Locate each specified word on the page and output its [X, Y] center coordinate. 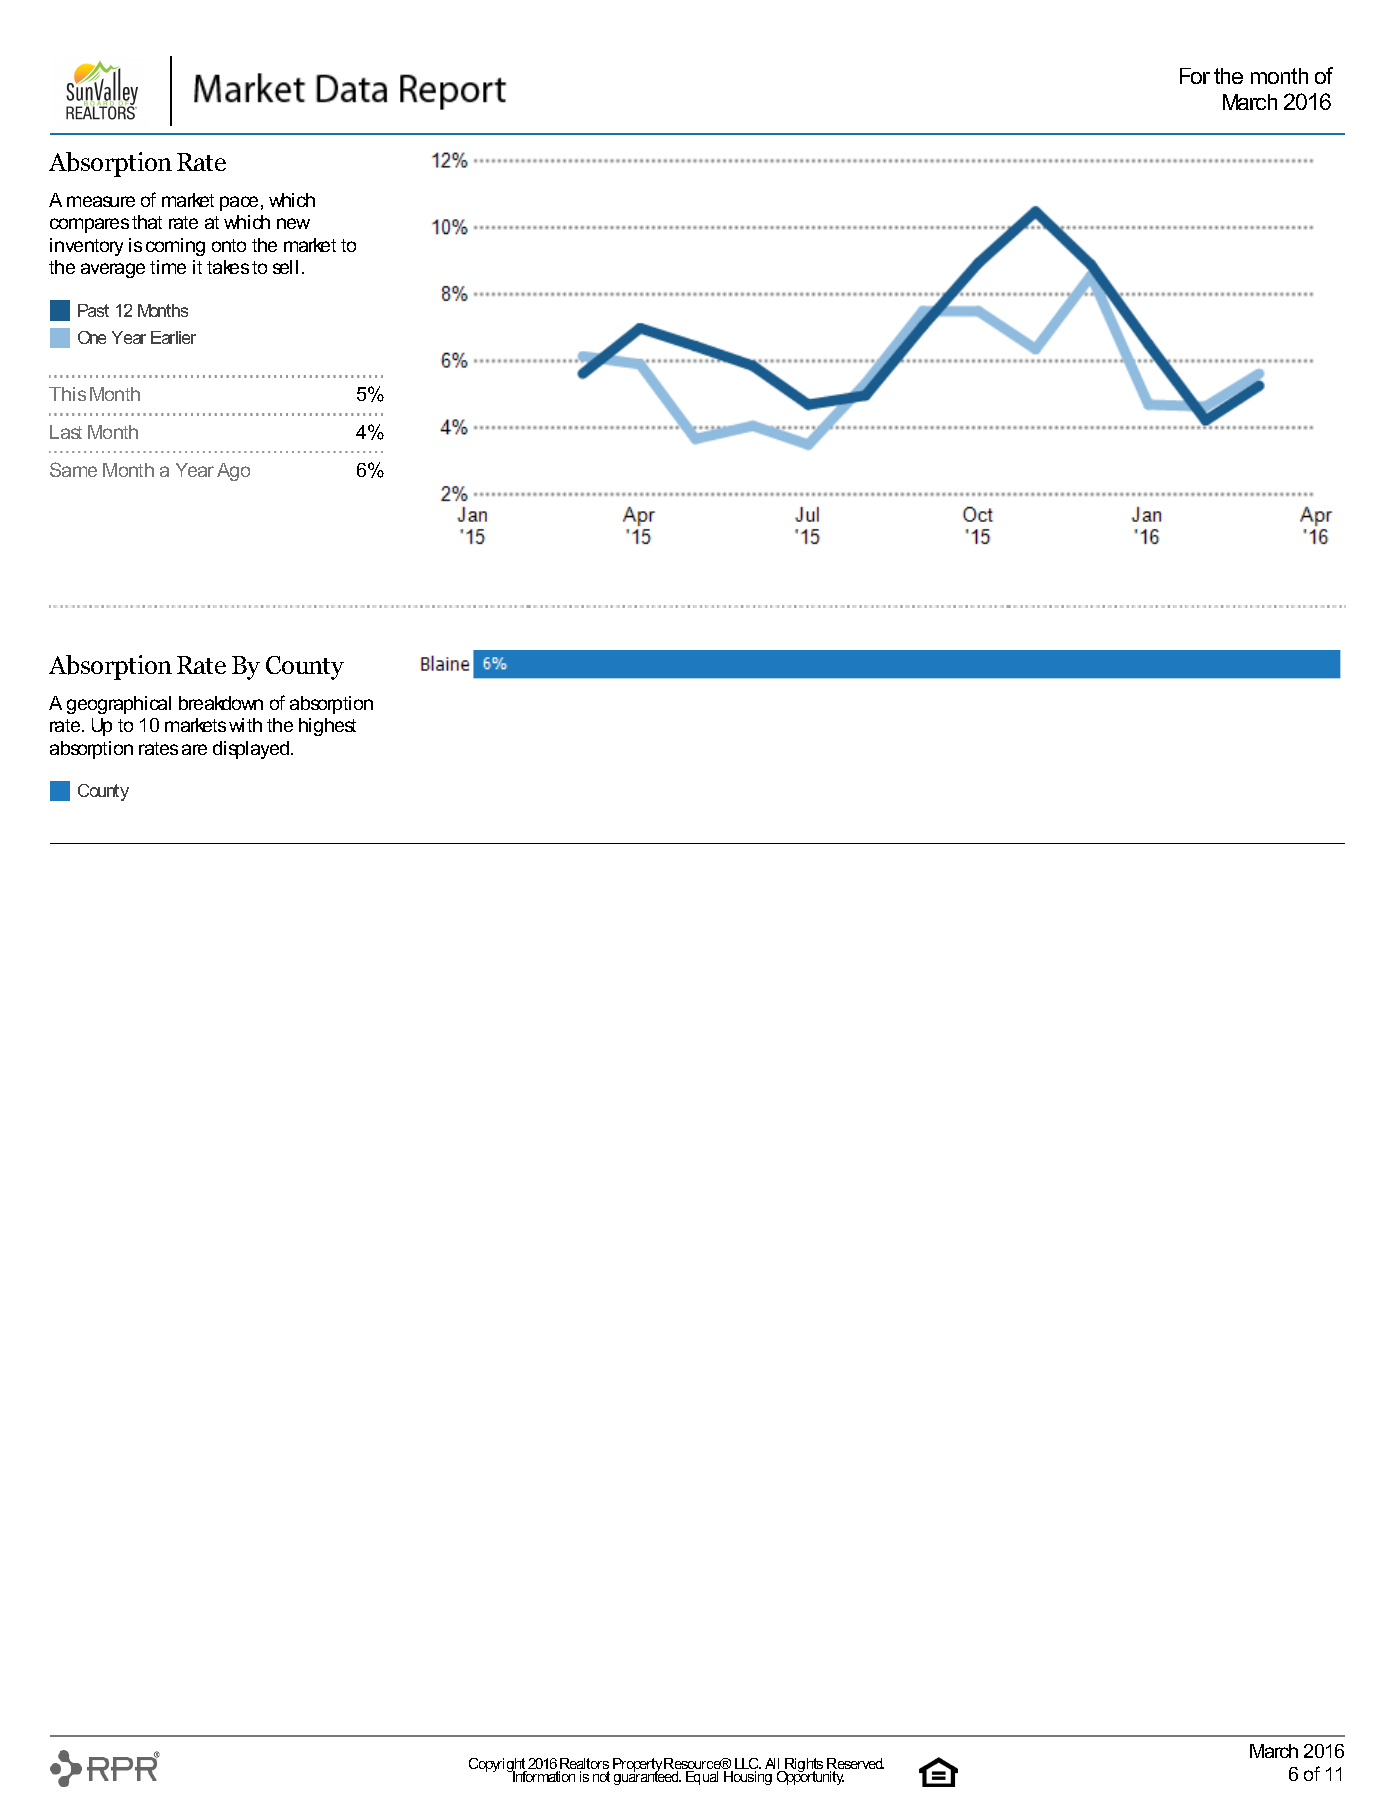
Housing [748, 1778]
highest [327, 727]
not [601, 1776]
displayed [252, 750]
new [293, 223]
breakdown [221, 703]
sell [285, 267]
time [168, 267]
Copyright [498, 1766]
